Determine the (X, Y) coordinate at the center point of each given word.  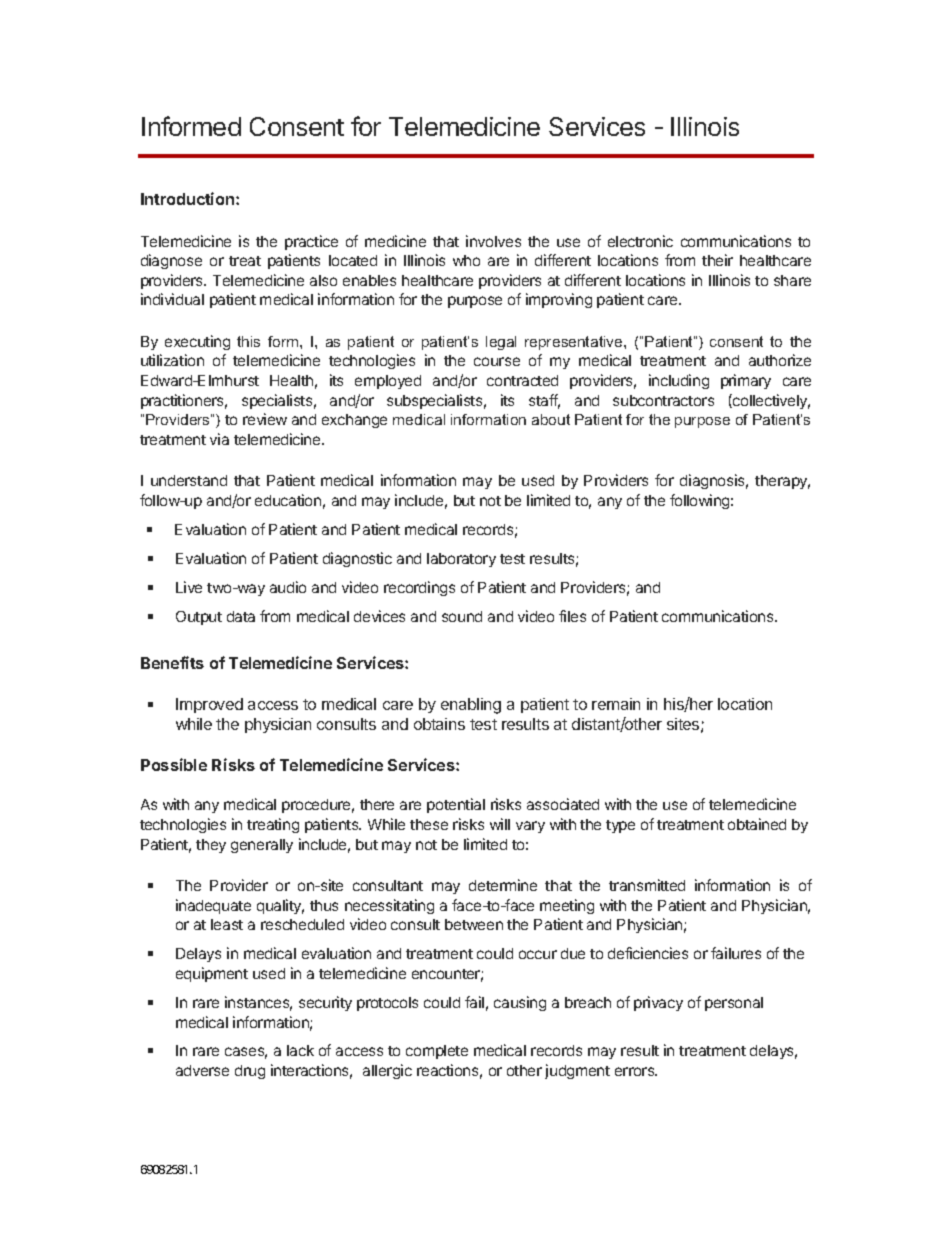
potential (456, 805)
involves (493, 241)
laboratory (461, 560)
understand (189, 480)
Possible (174, 764)
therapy (782, 482)
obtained (757, 824)
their (717, 260)
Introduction (189, 198)
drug (250, 1072)
